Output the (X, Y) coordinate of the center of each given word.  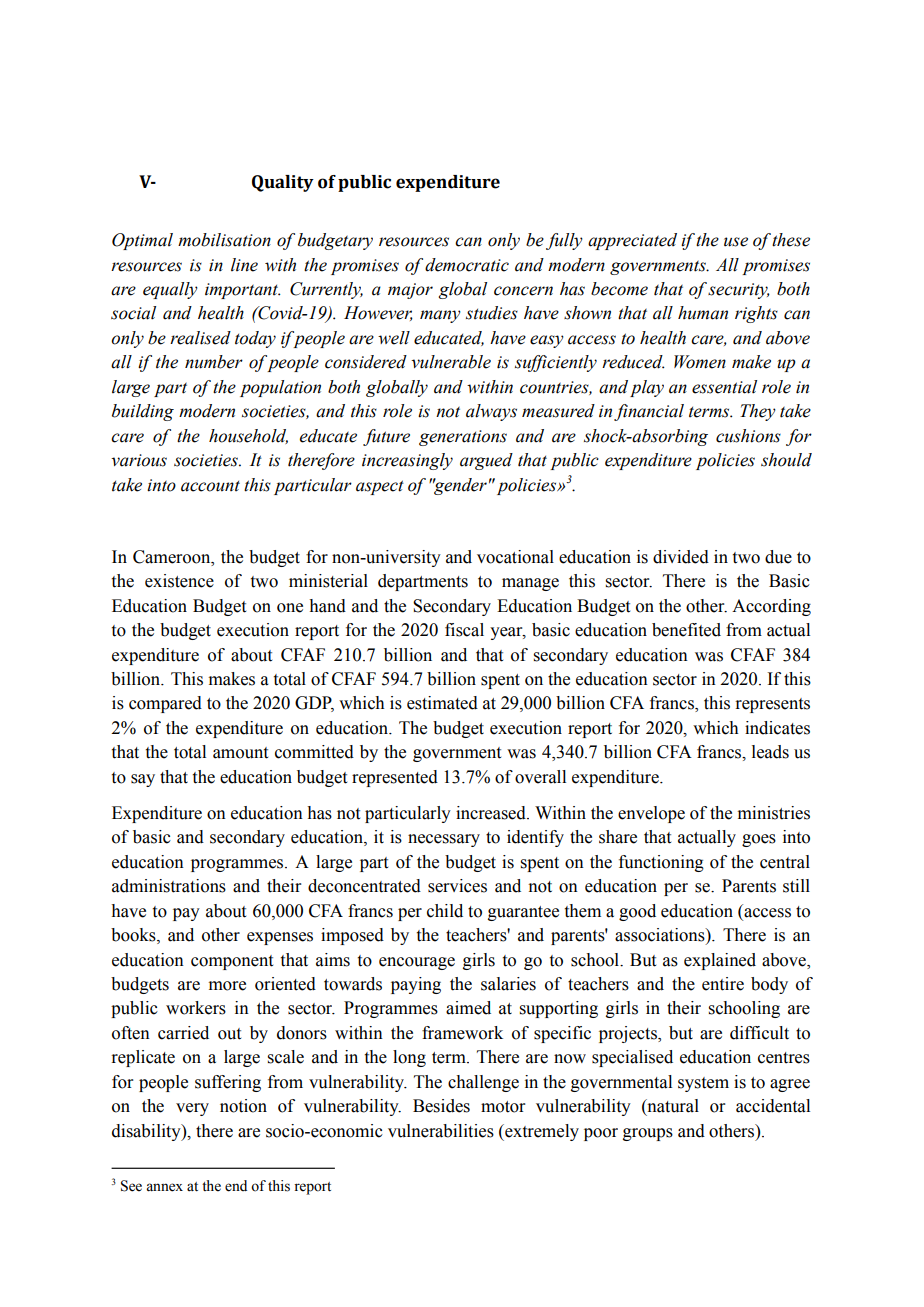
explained (720, 961)
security (739, 291)
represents (772, 705)
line (244, 265)
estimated (442, 703)
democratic (467, 265)
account (210, 486)
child (445, 911)
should (786, 460)
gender (460, 486)
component (232, 962)
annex (164, 1187)
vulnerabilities (441, 1131)
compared (165, 704)
